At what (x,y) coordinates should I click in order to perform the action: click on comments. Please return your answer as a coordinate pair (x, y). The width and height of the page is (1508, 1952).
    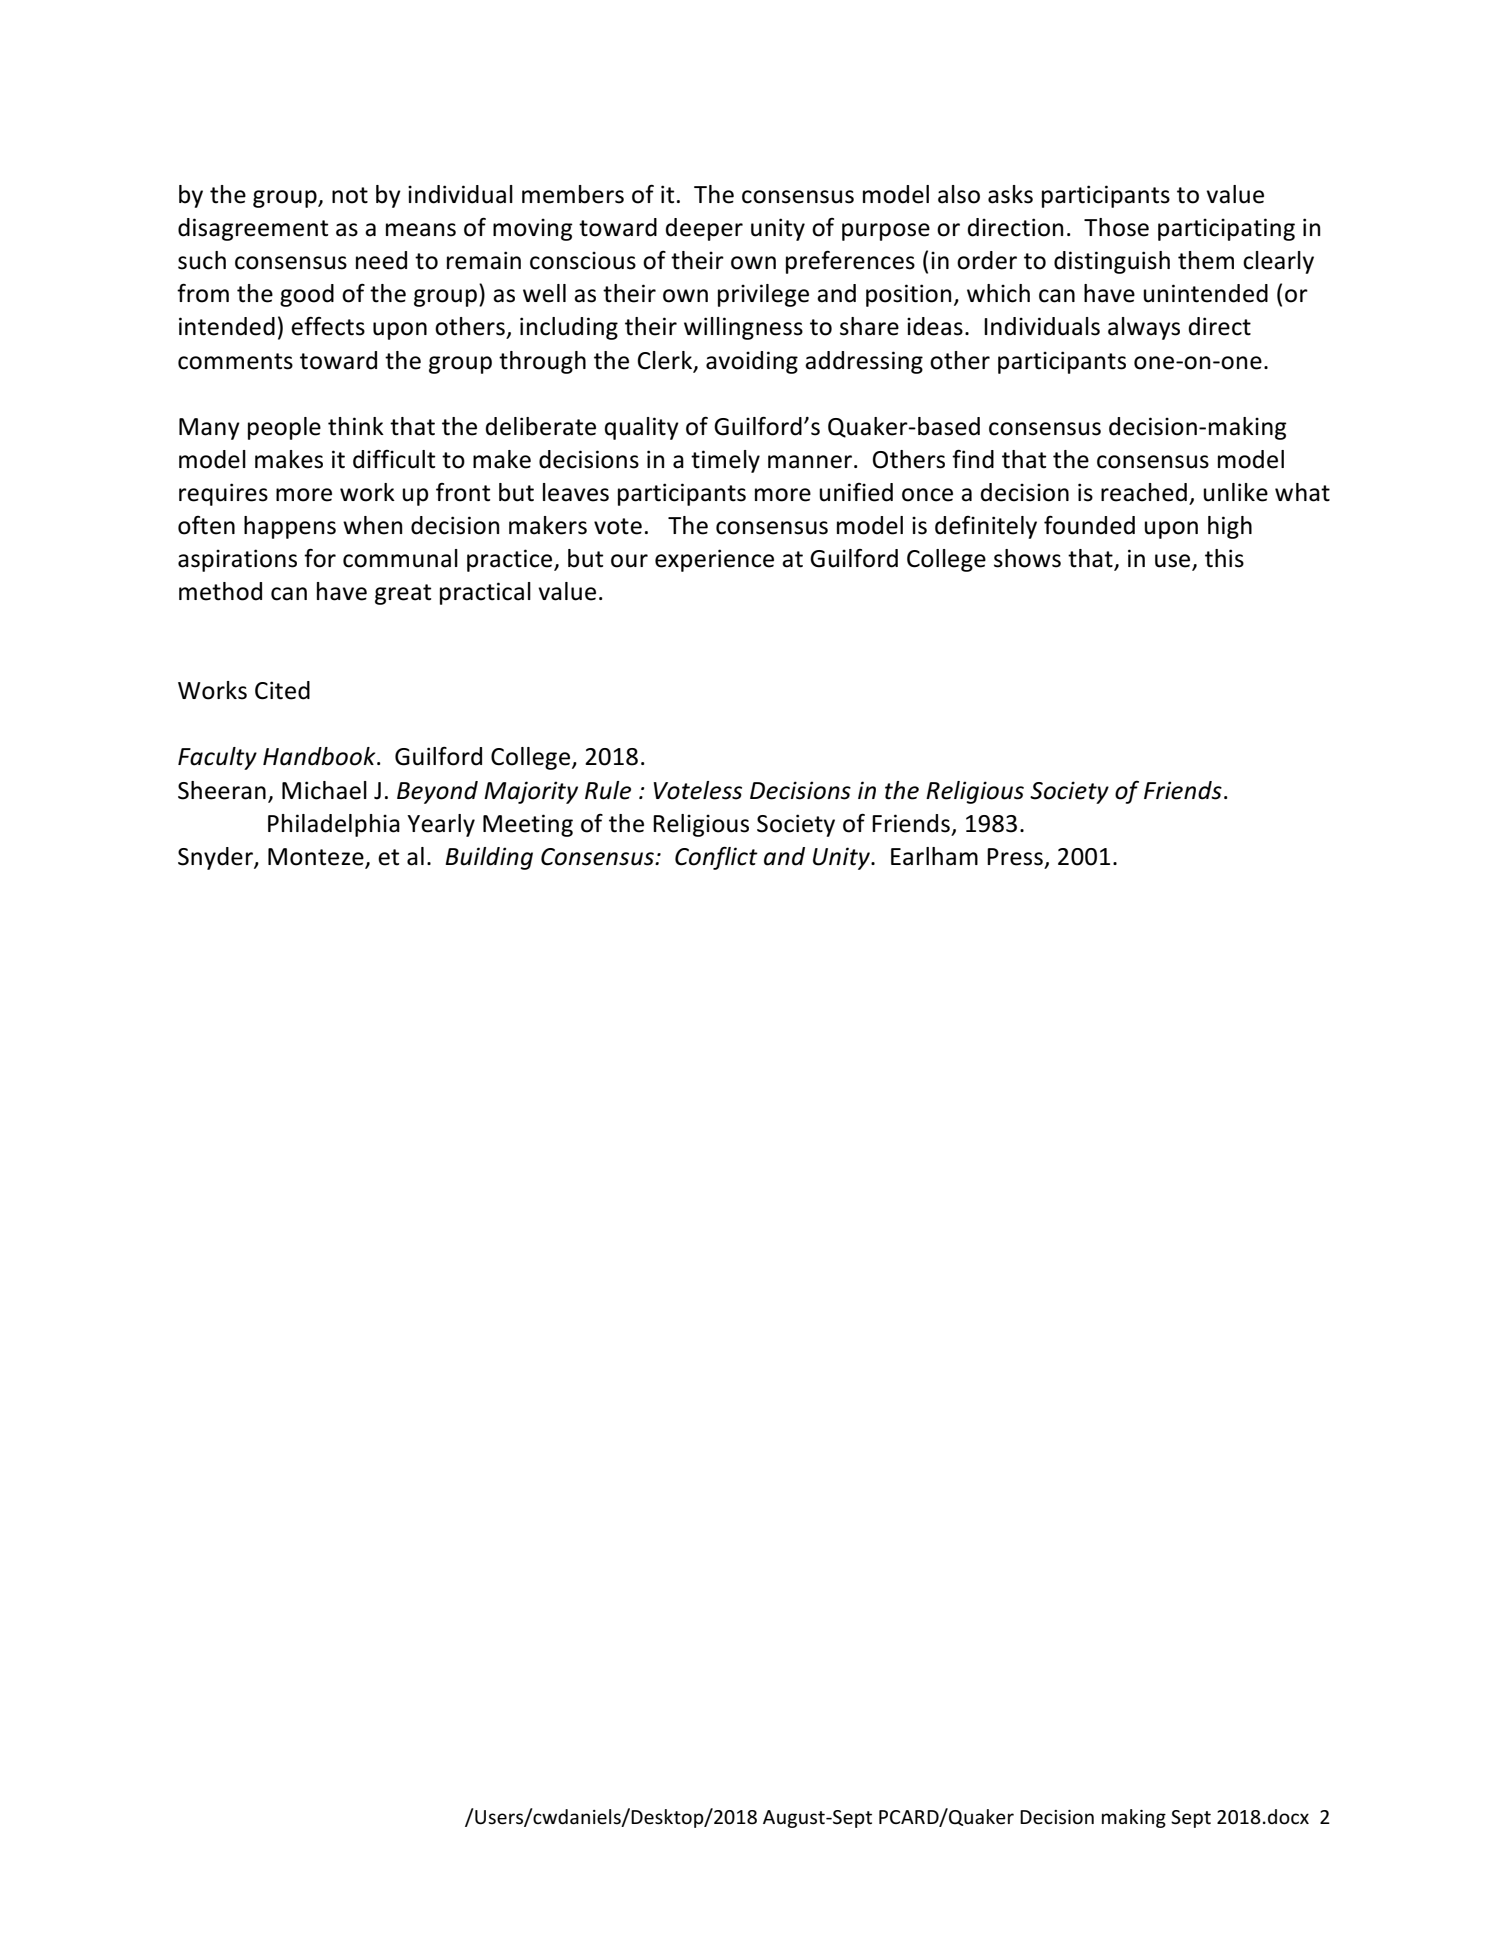
    Looking at the image, I should click on (235, 361).
